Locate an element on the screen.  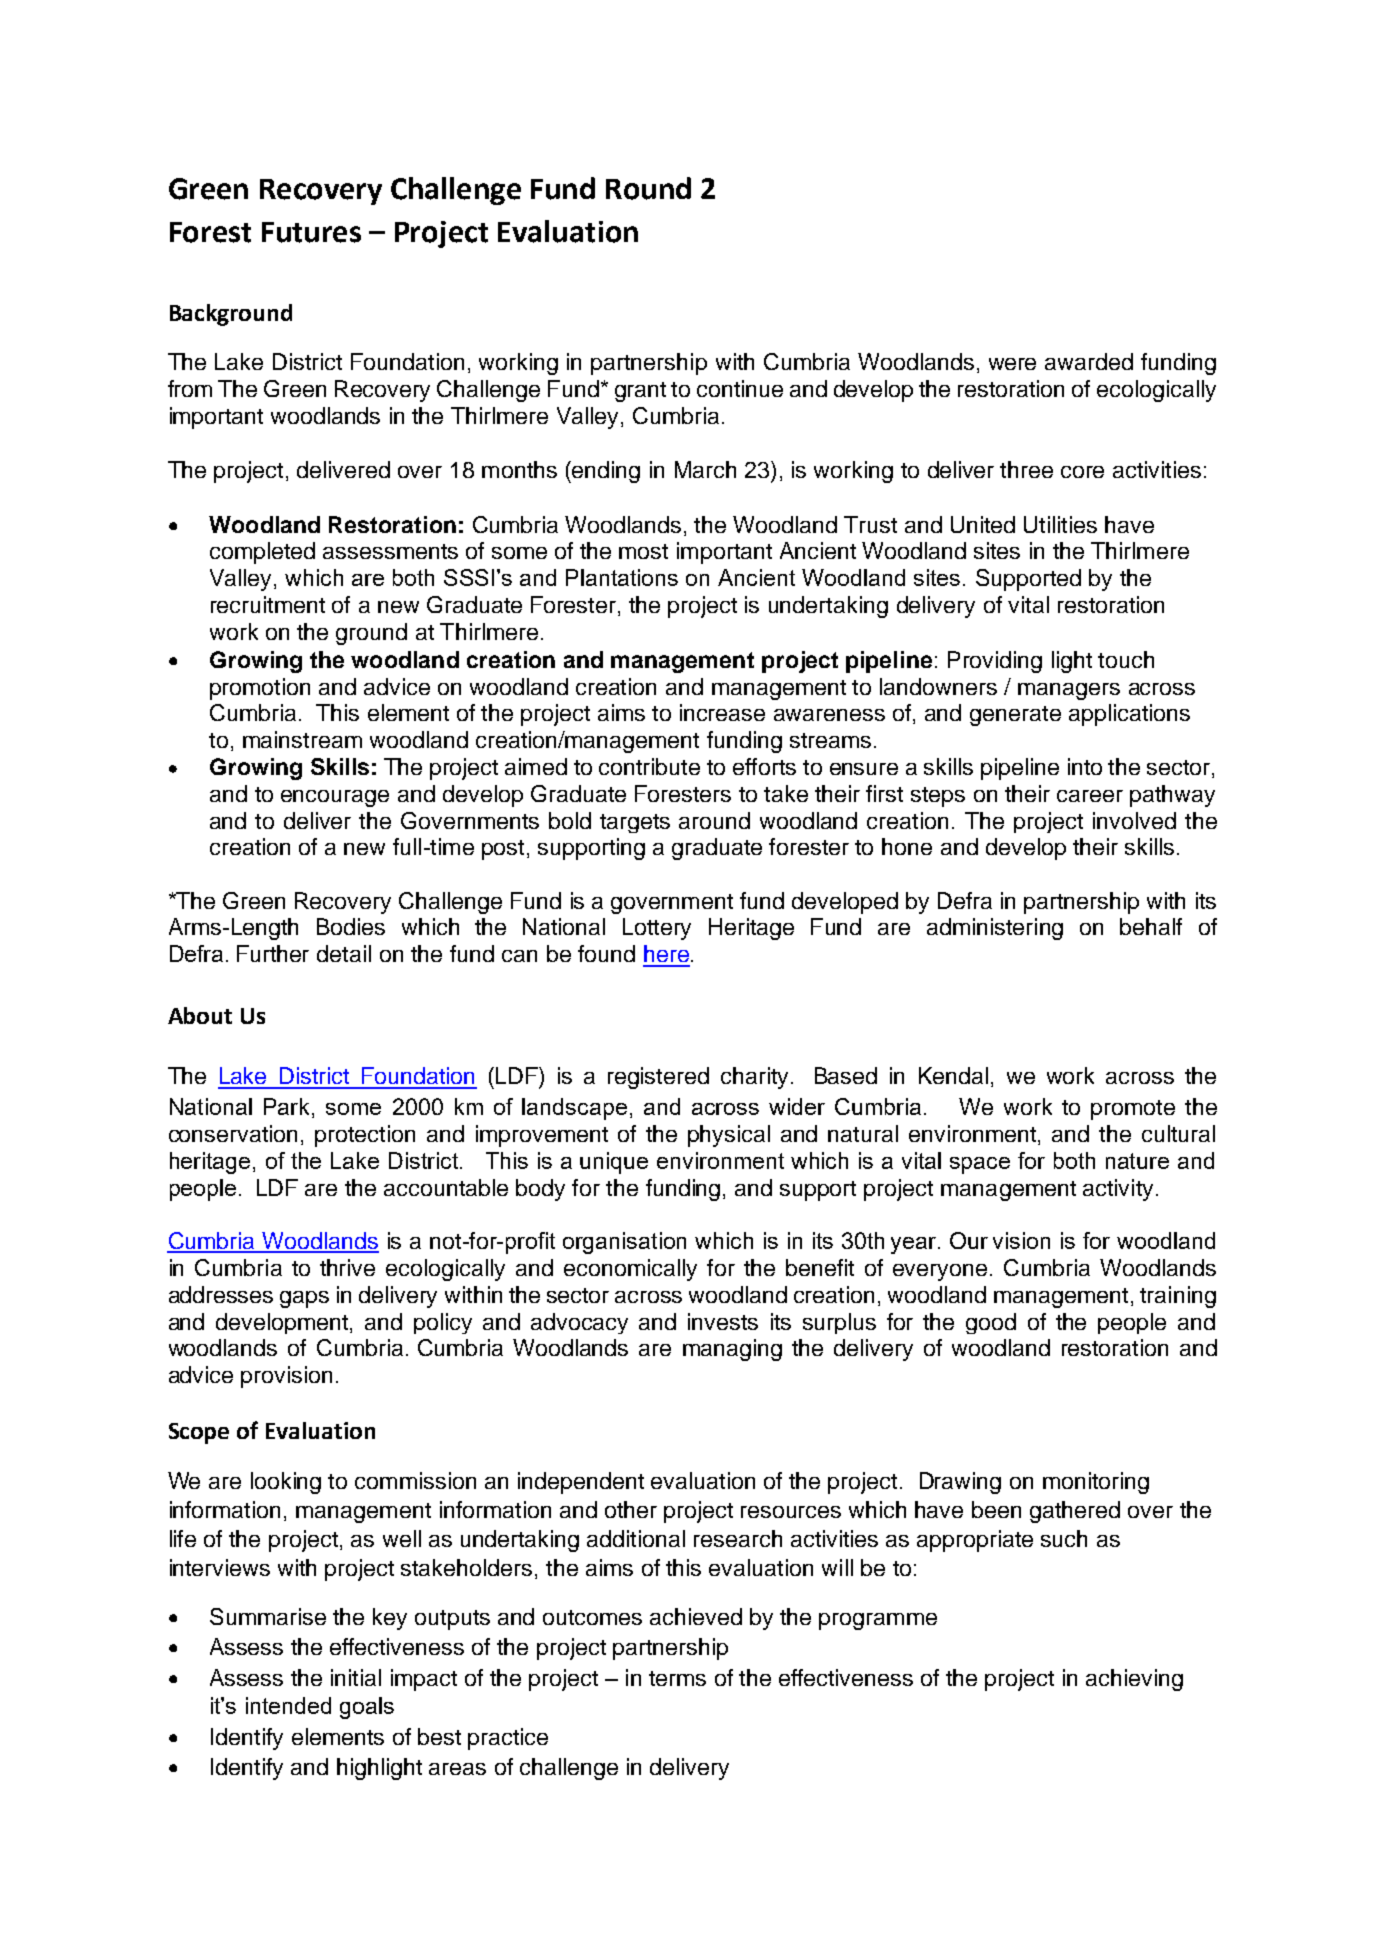
achieving is located at coordinates (1134, 1680).
